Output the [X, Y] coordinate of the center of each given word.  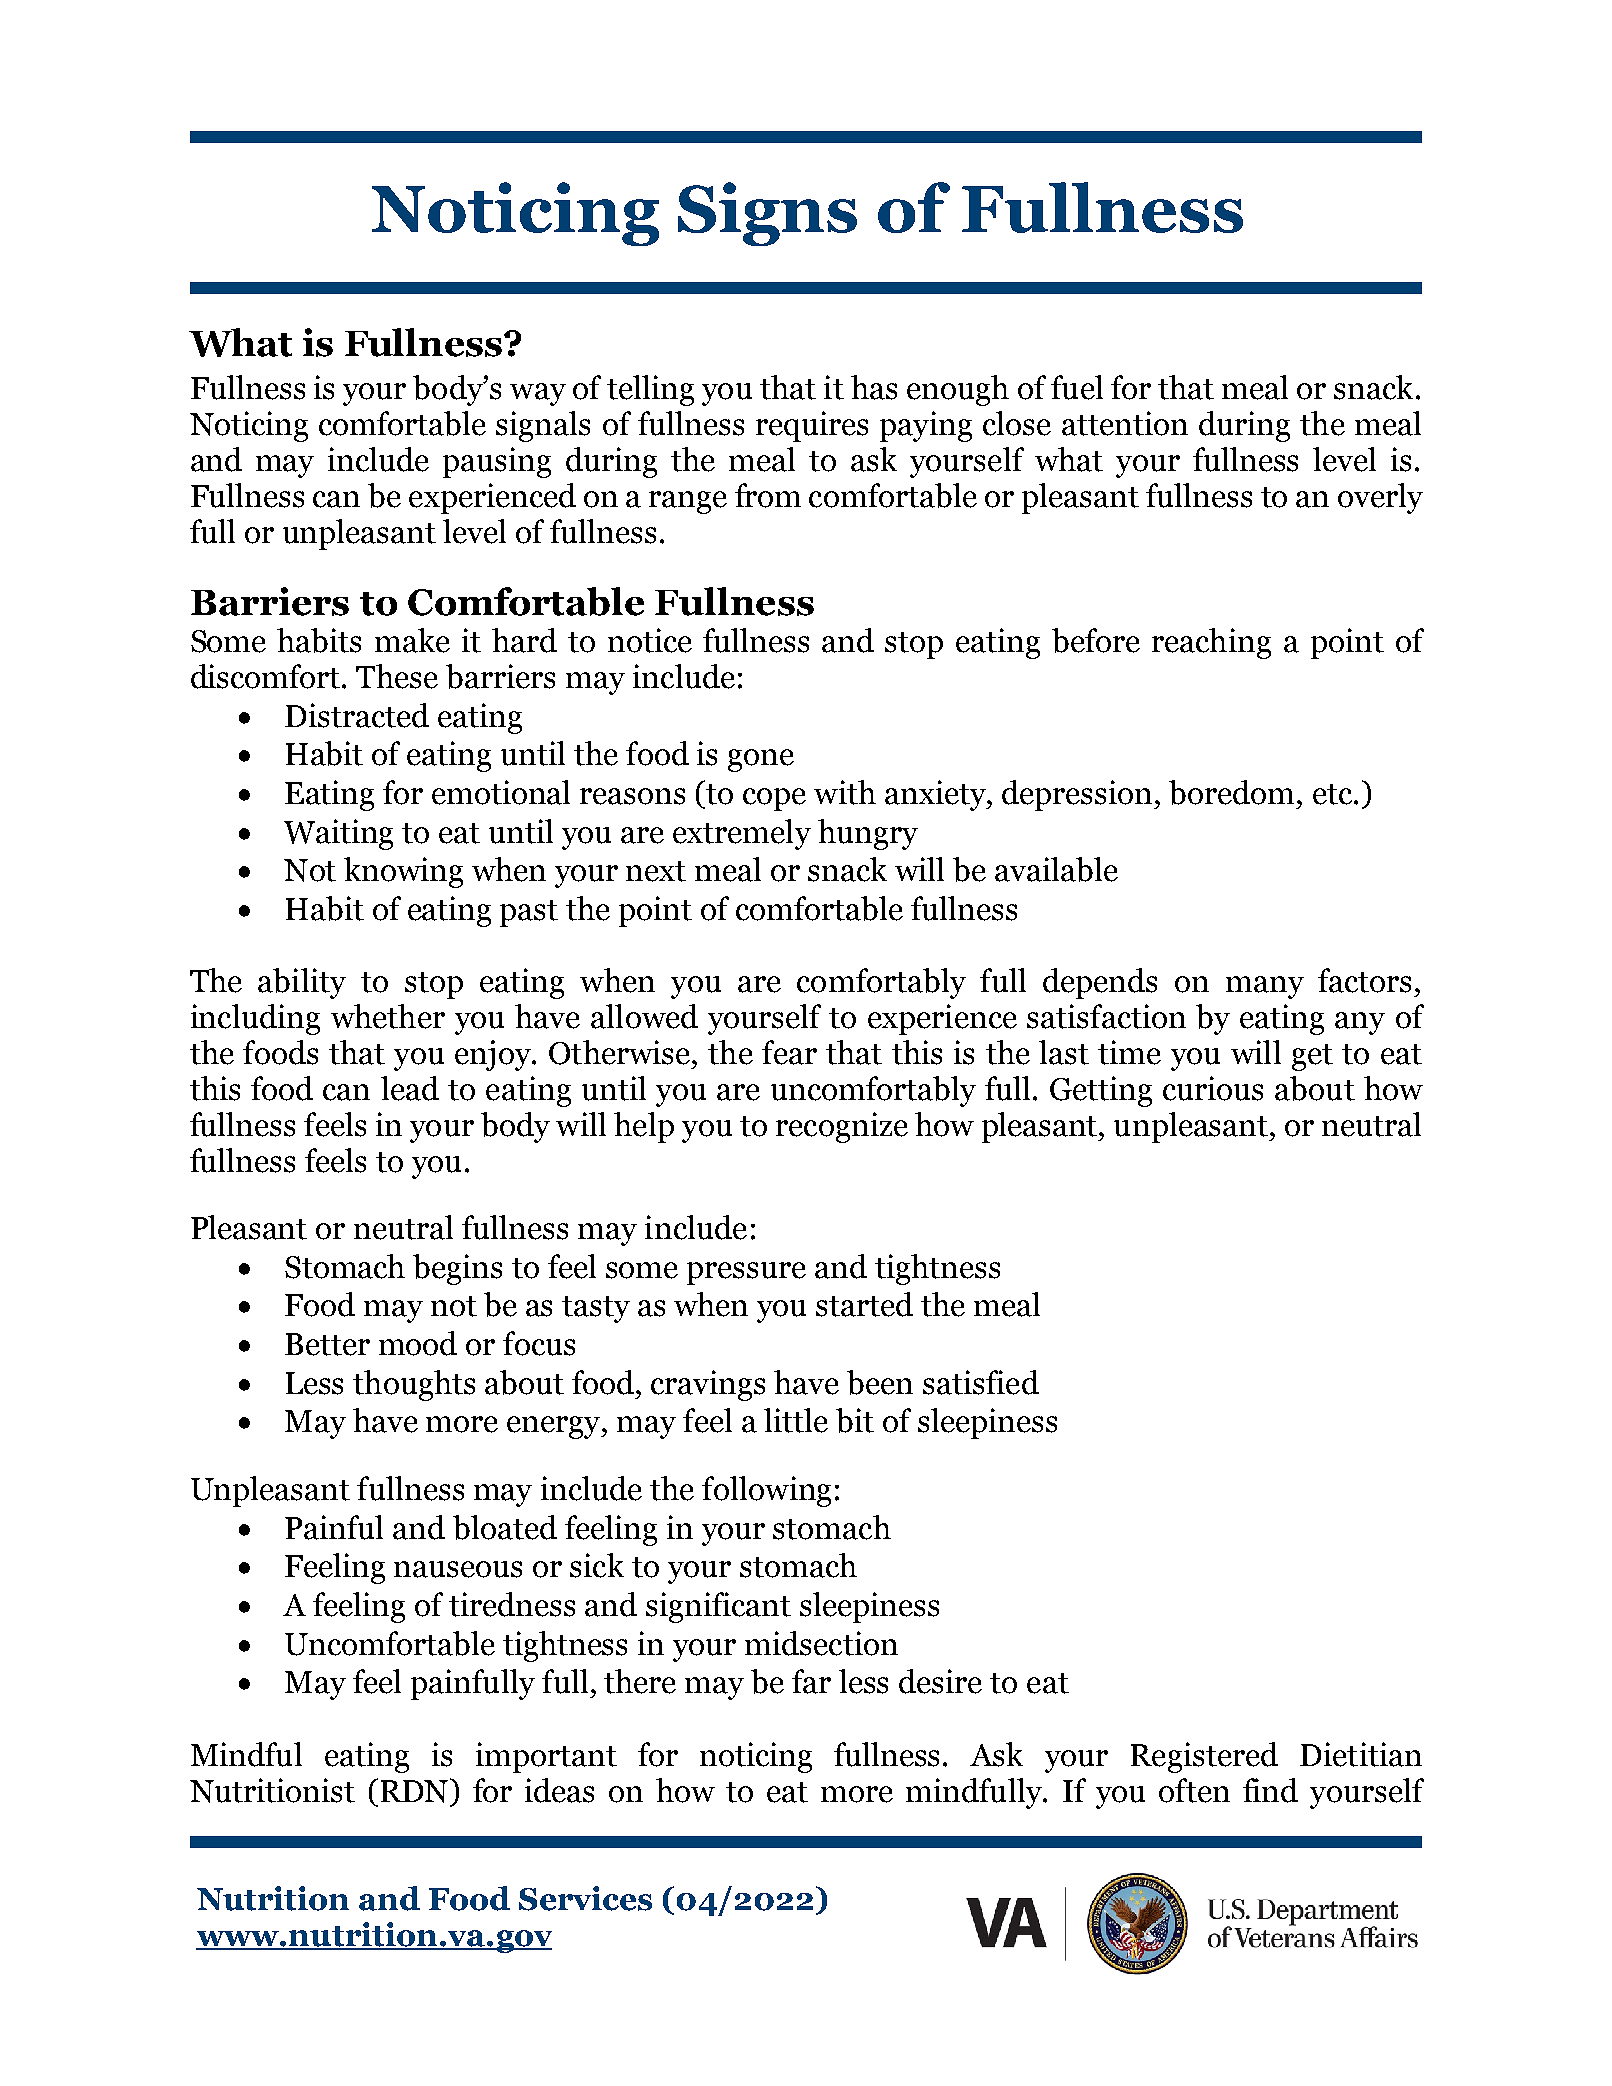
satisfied [981, 1382]
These [397, 676]
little [796, 1420]
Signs [767, 214]
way [538, 394]
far [811, 1681]
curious [1213, 1088]
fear [789, 1052]
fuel [1077, 387]
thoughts [414, 1385]
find [1270, 1790]
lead [410, 1088]
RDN [416, 1790]
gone [761, 760]
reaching [1211, 643]
